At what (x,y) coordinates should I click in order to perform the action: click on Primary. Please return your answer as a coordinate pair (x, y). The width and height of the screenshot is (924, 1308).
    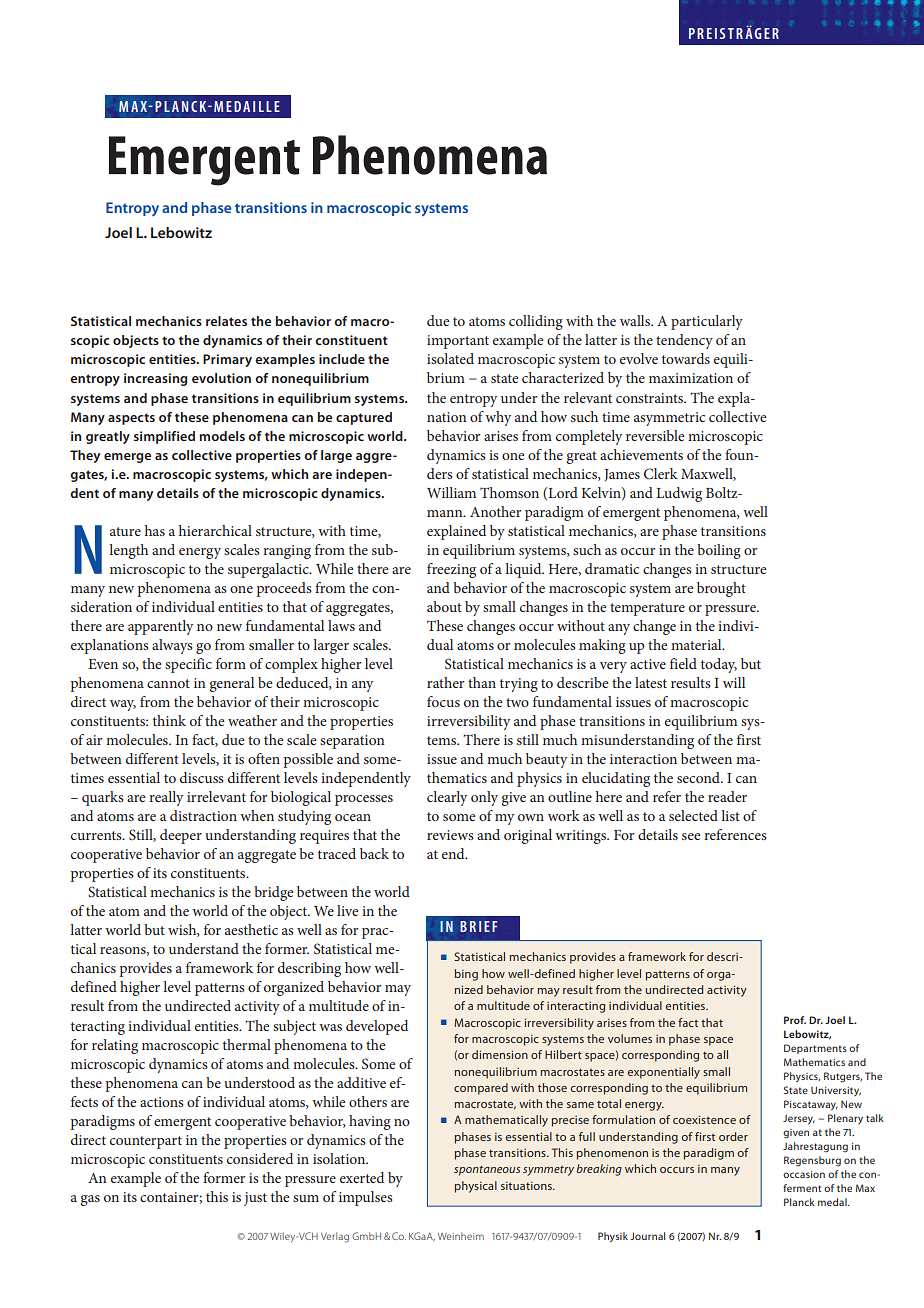
    Looking at the image, I should click on (227, 360).
